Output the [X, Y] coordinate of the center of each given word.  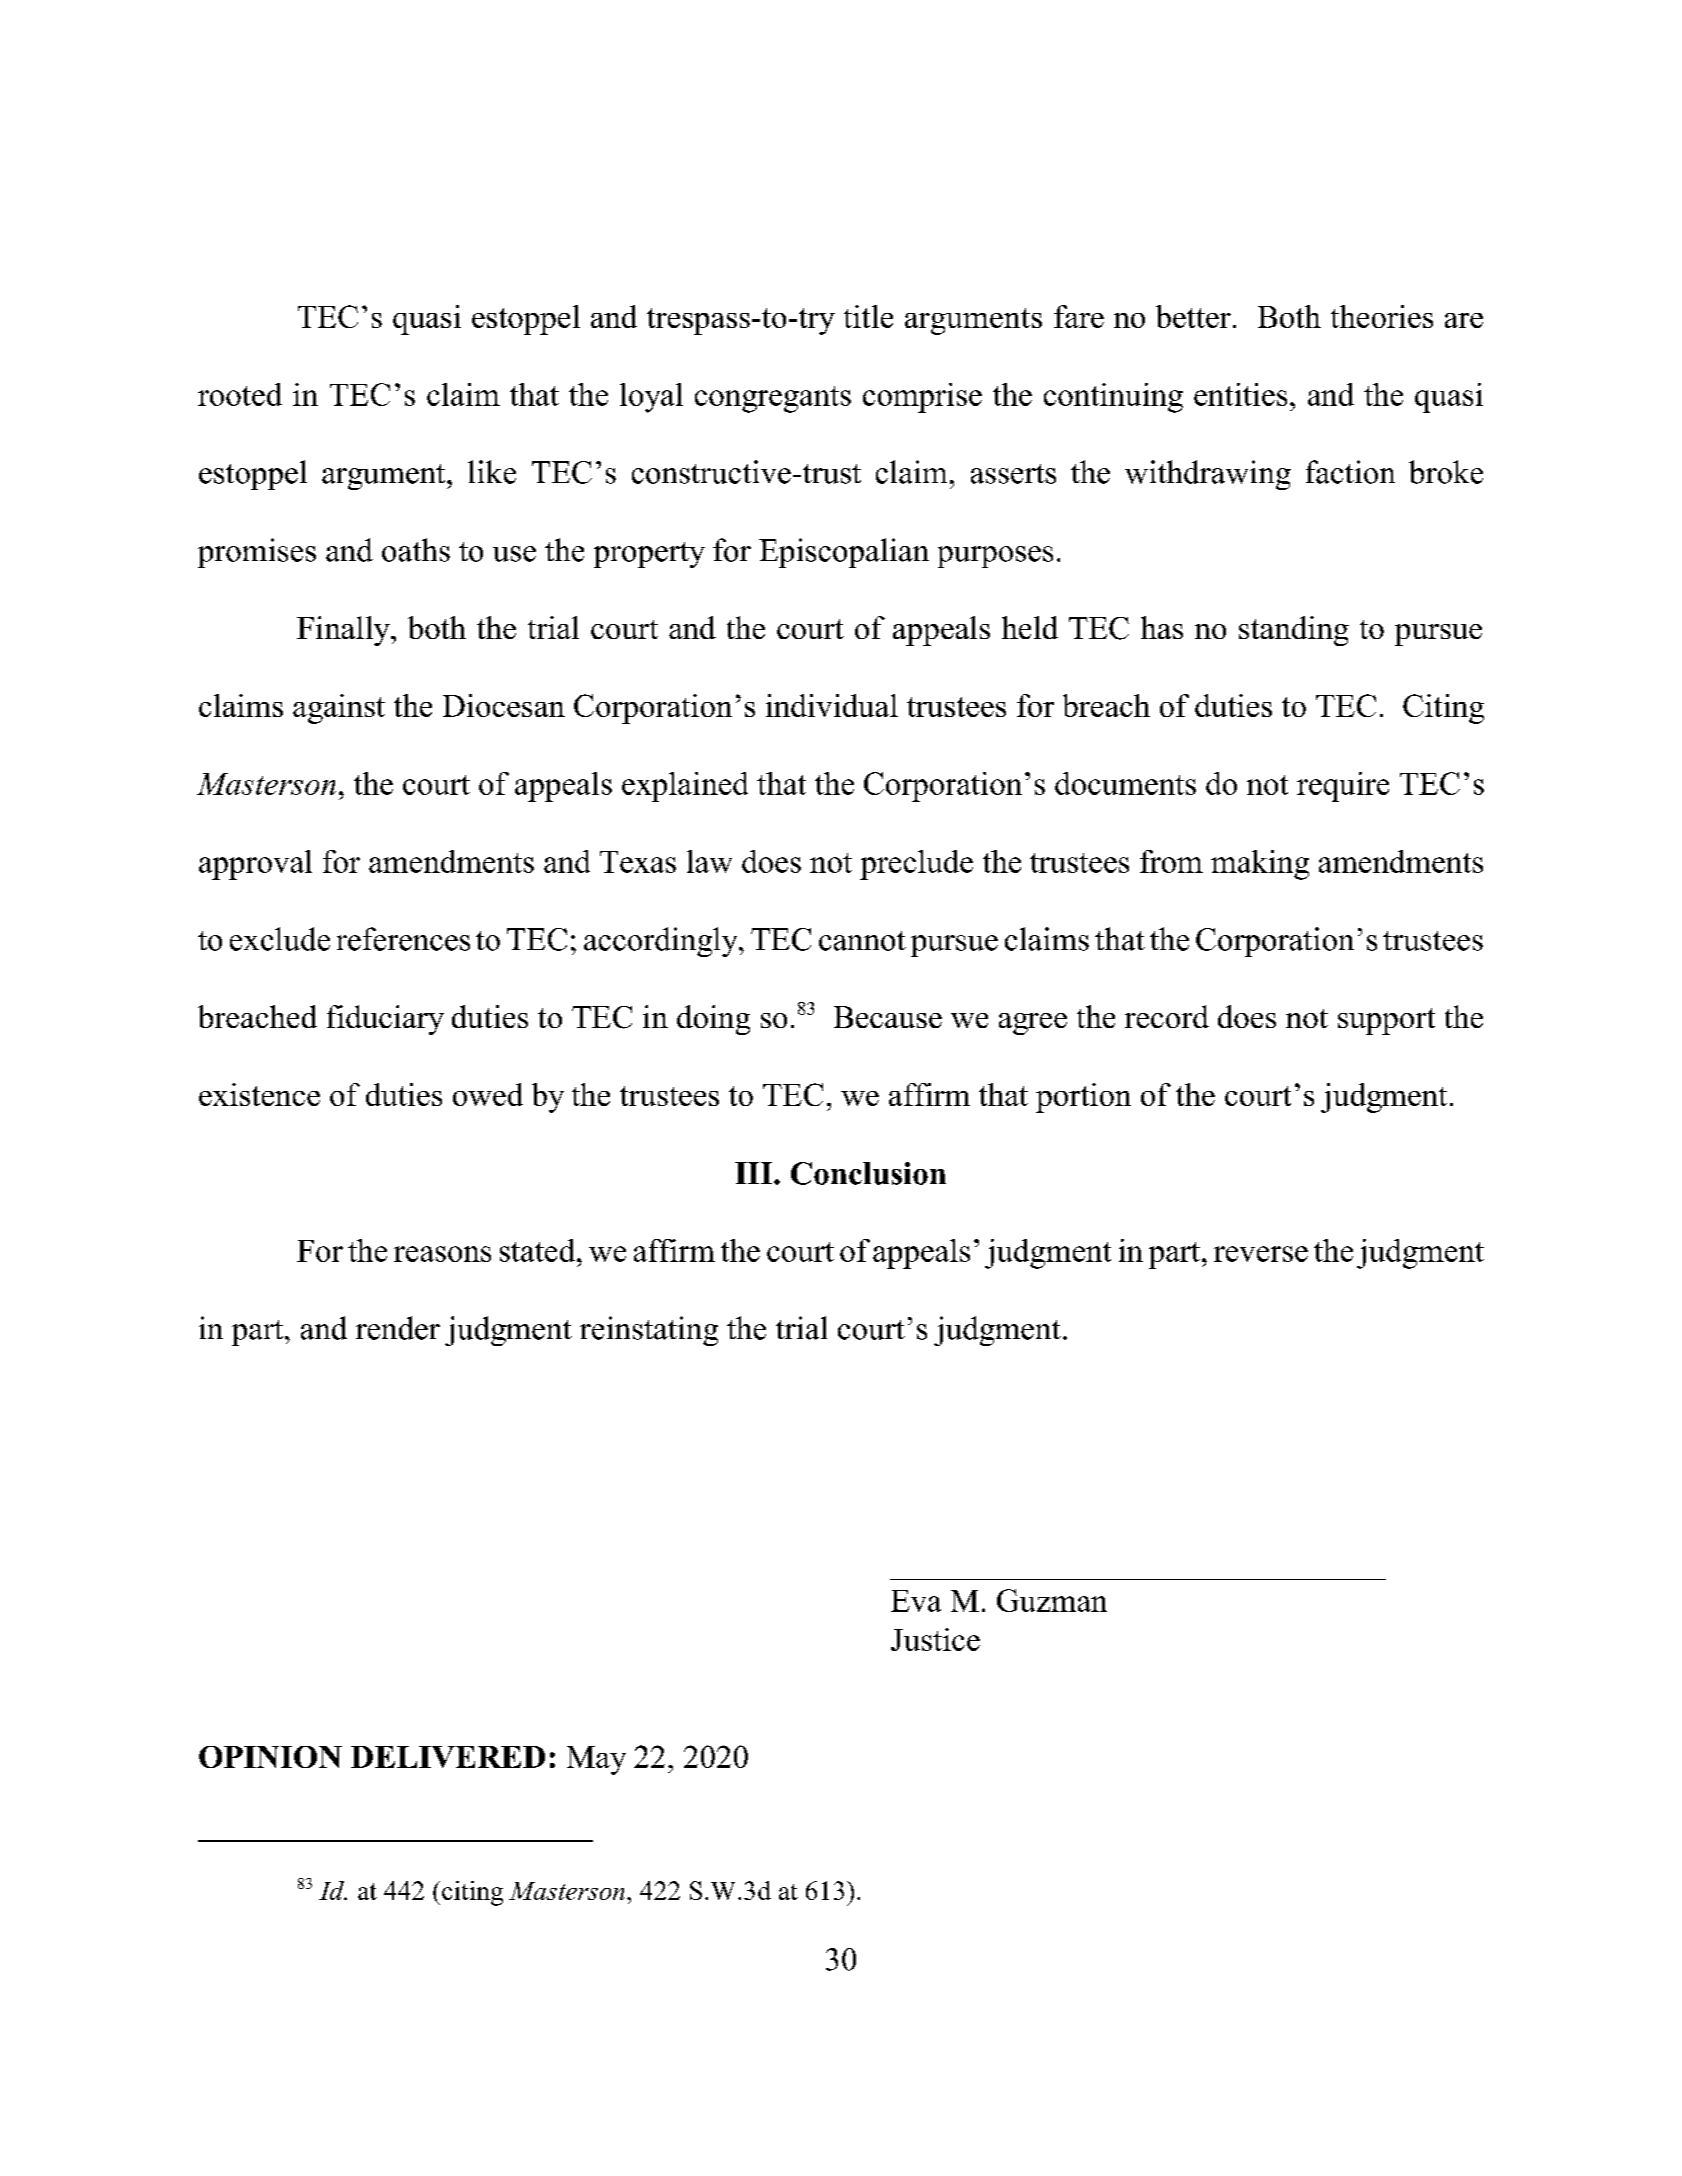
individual [832, 705]
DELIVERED [448, 1757]
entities [1240, 394]
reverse [1261, 1254]
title [868, 316]
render [398, 1328]
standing [1294, 631]
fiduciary [385, 1020]
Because [888, 1017]
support [1386, 1021]
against [339, 709]
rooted [240, 394]
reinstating [649, 1331]
